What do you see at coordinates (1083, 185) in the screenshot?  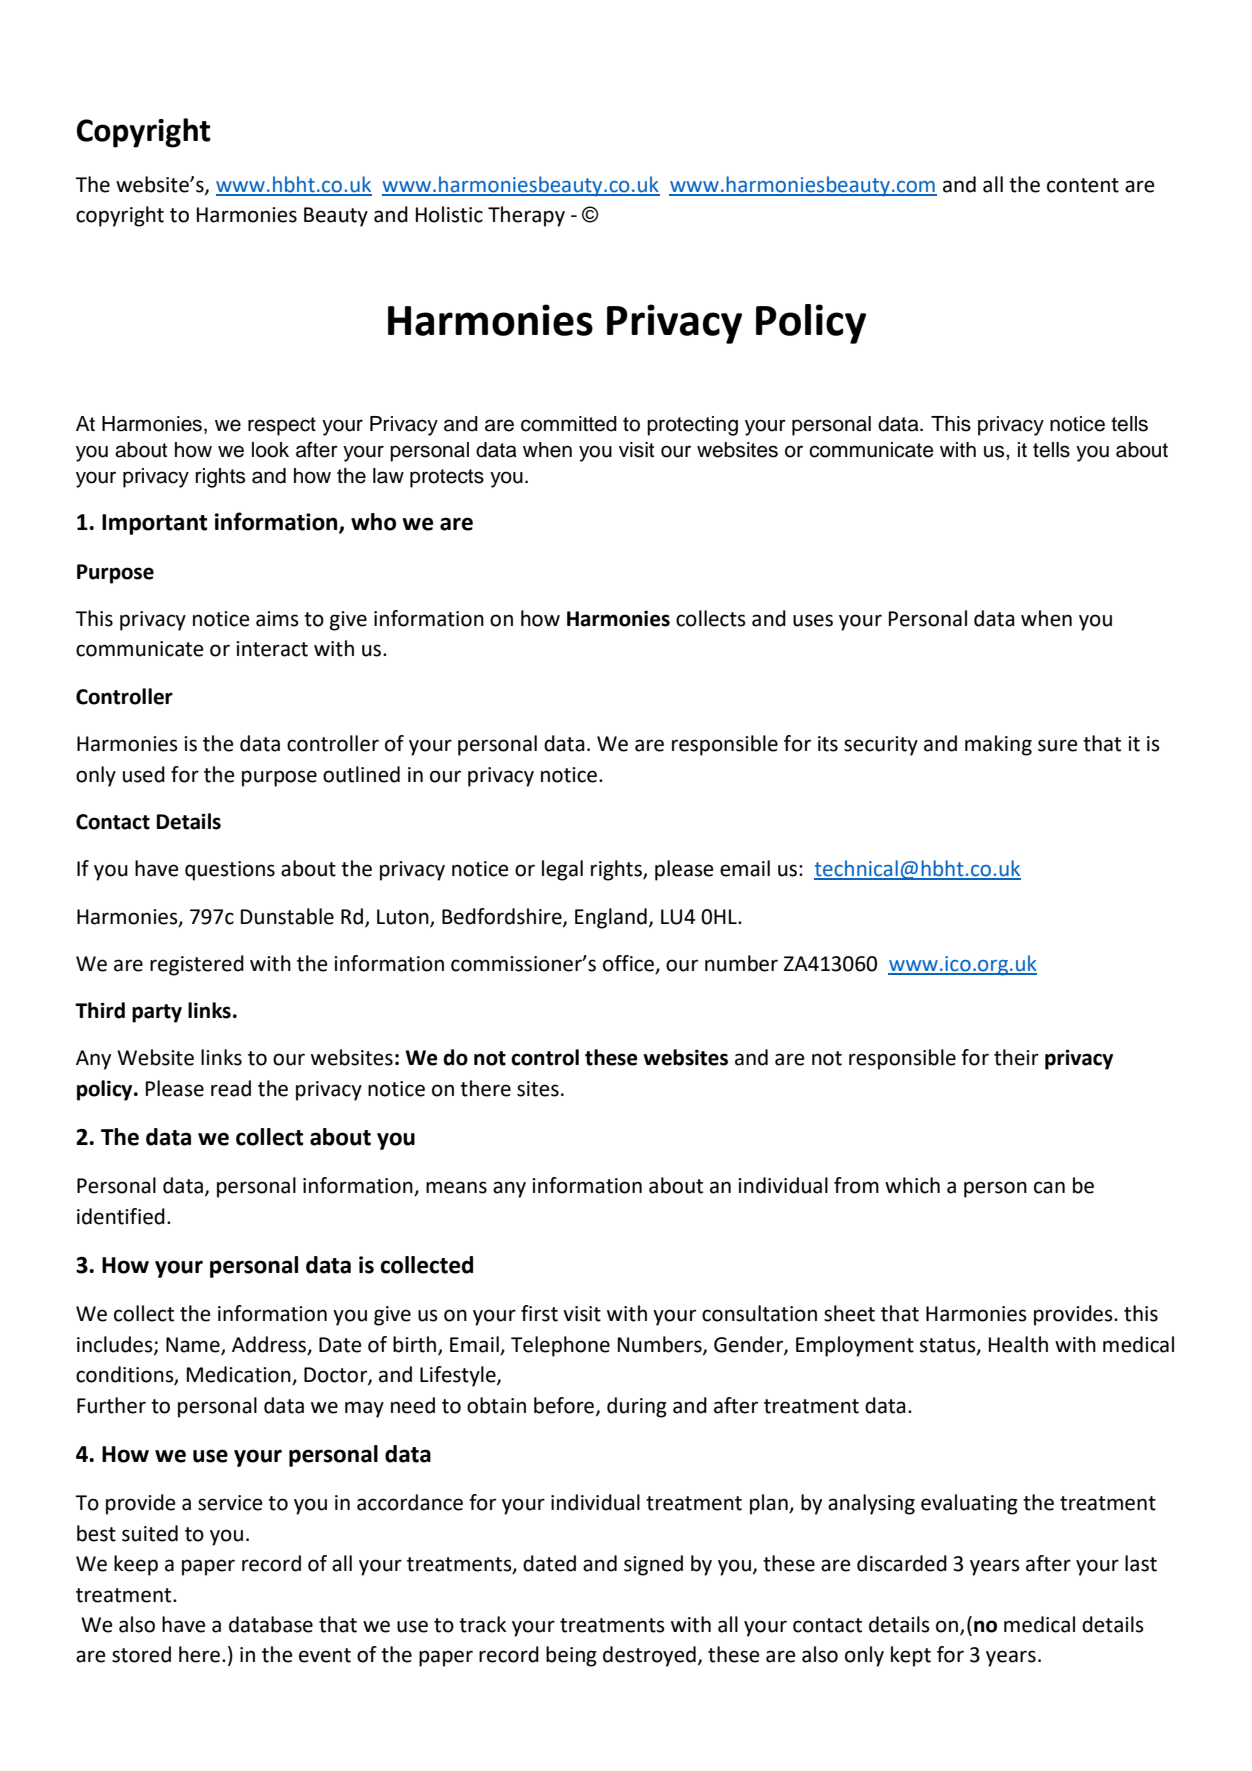 I see `content` at bounding box center [1083, 185].
